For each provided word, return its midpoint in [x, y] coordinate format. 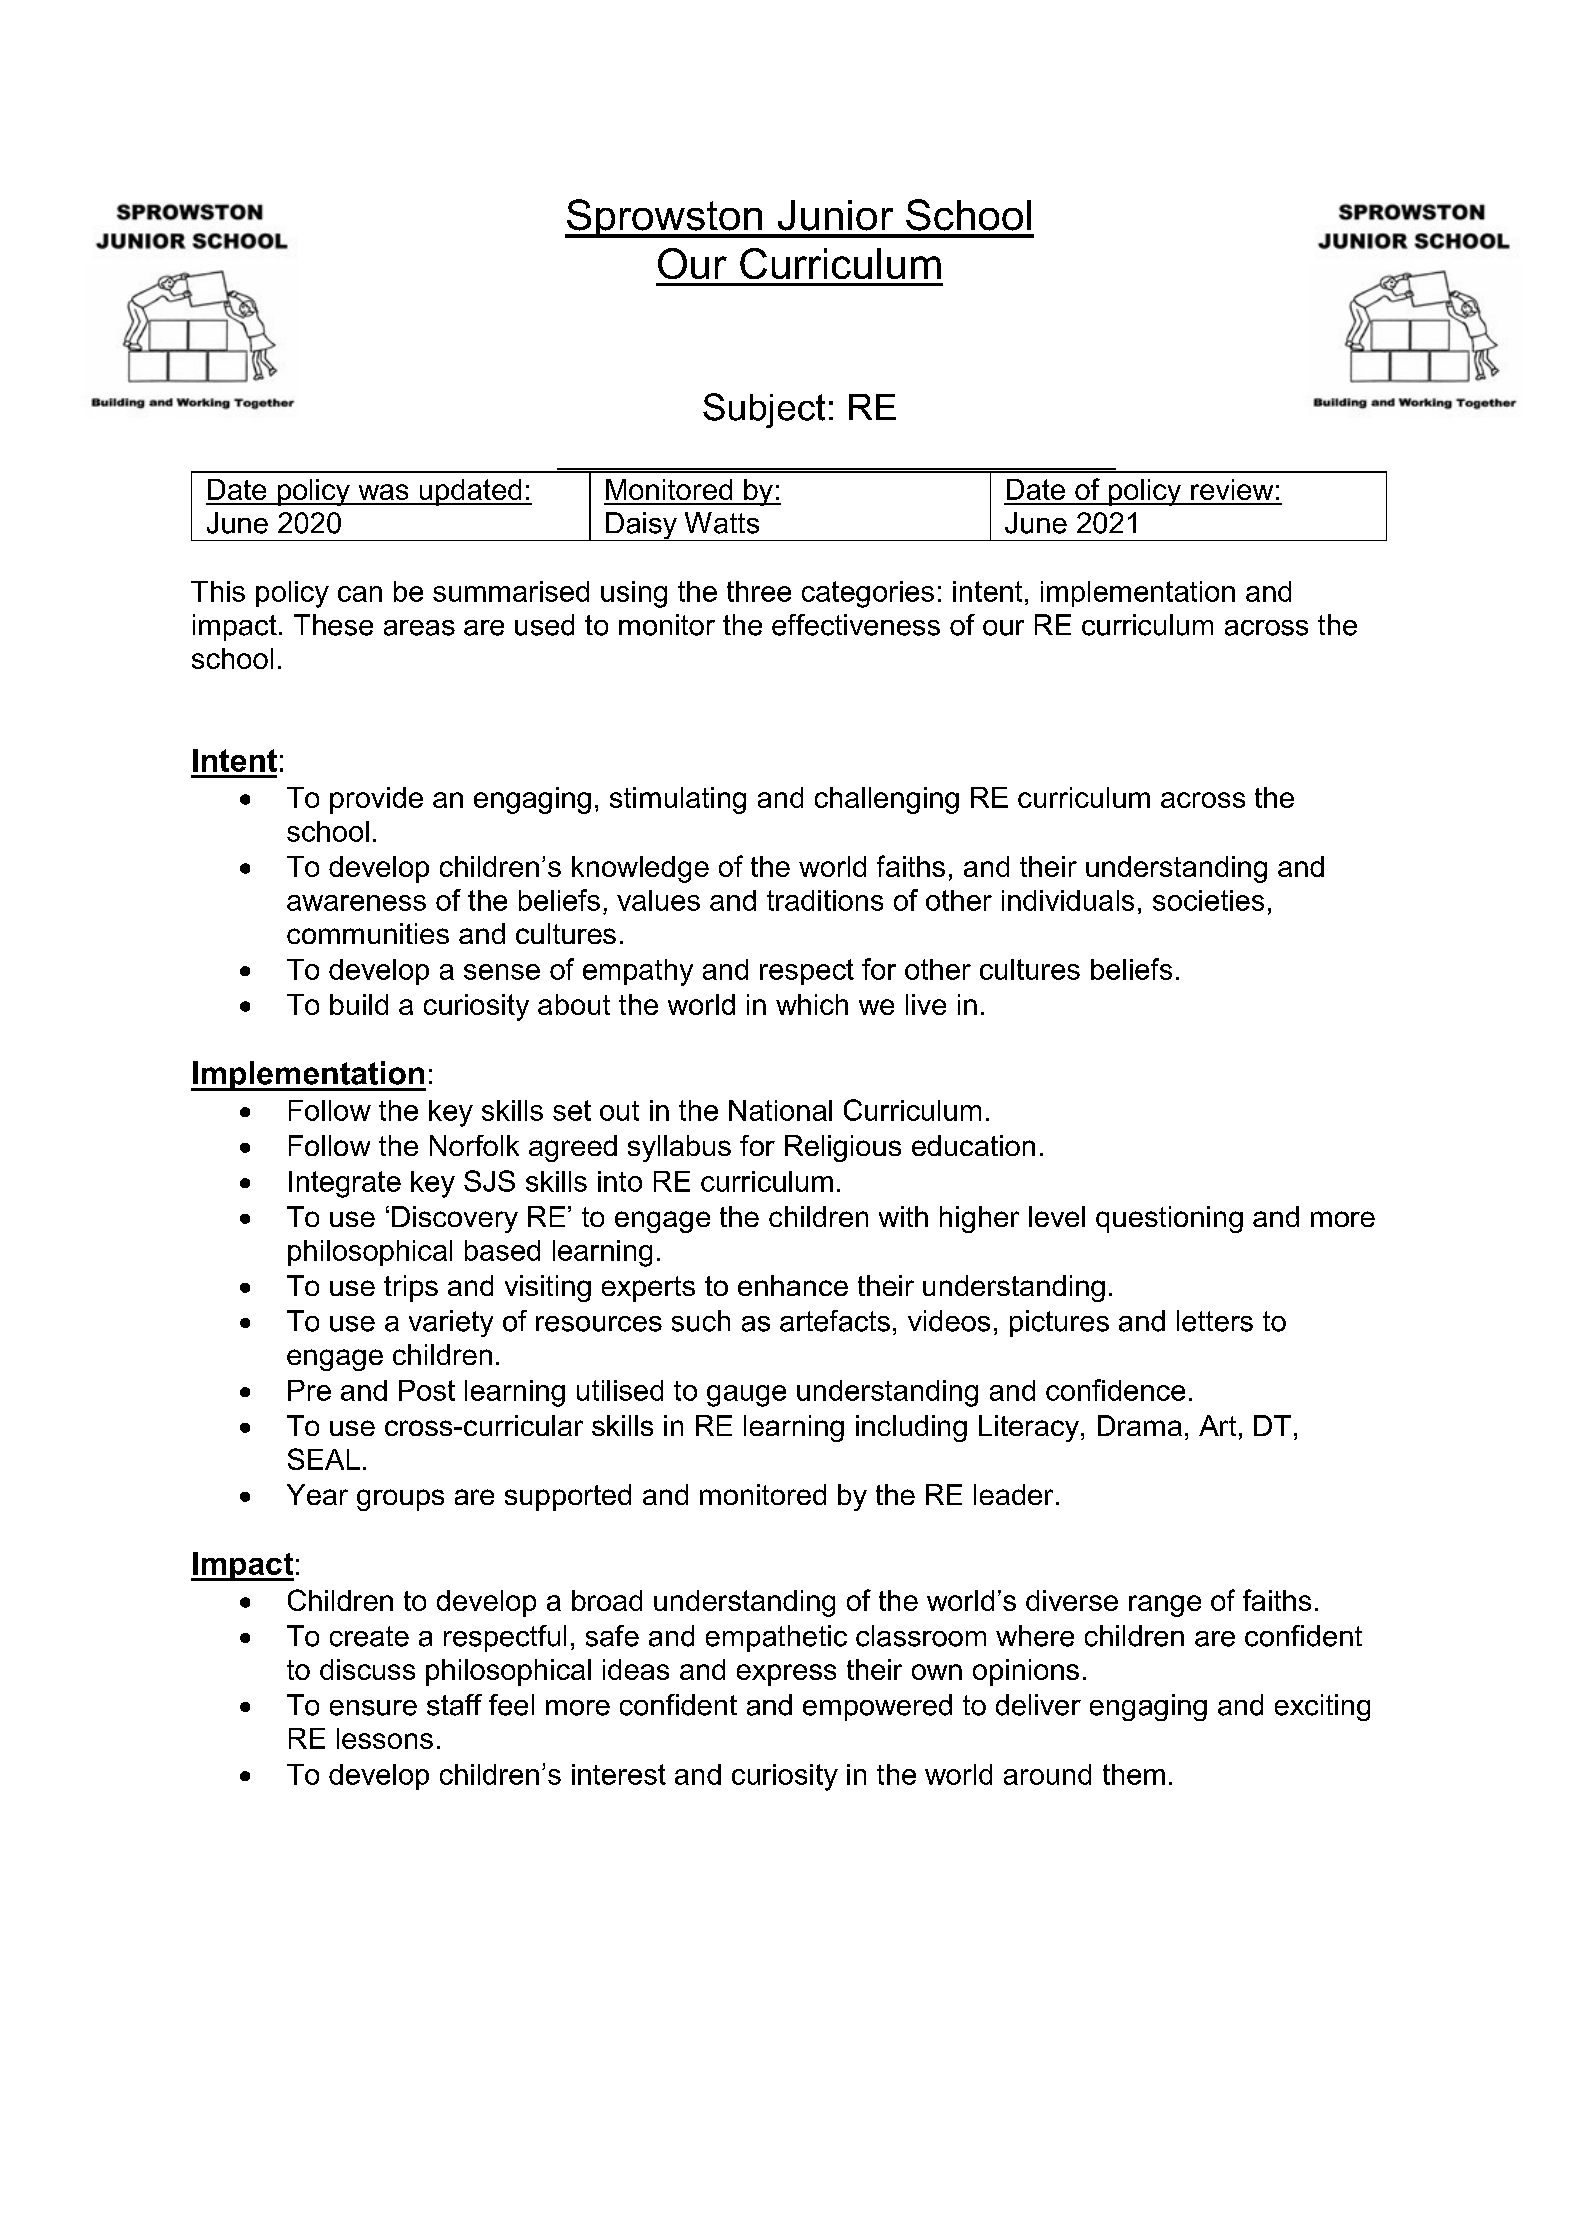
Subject [764, 410]
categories [868, 594]
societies [1208, 900]
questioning [1169, 1219]
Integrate [345, 1184]
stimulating [678, 800]
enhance [793, 1285]
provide [376, 800]
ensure [373, 1708]
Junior [835, 215]
